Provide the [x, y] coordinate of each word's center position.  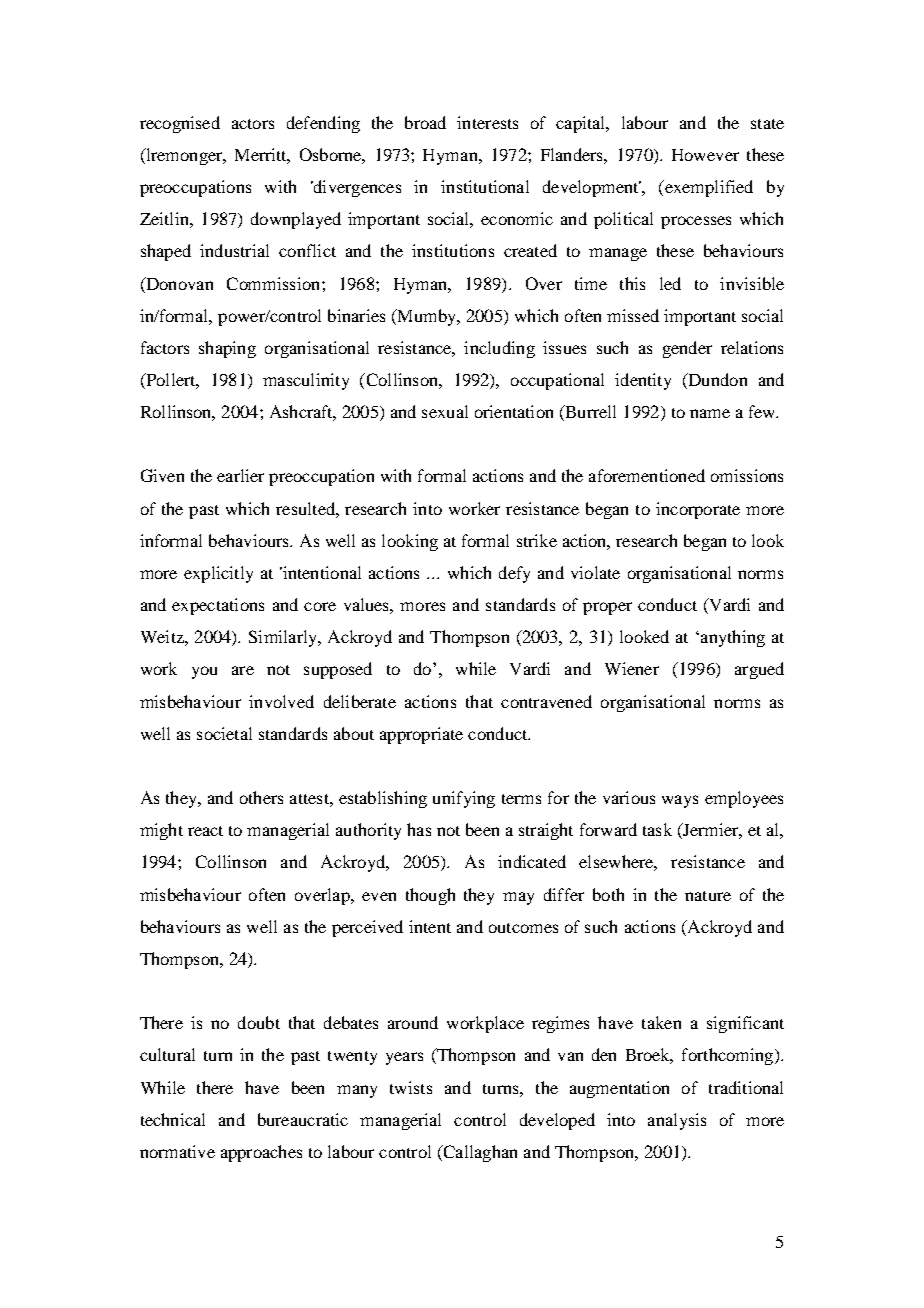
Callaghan [479, 1153]
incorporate [698, 510]
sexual [445, 411]
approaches [261, 1153]
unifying [464, 799]
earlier [240, 475]
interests [487, 122]
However [705, 155]
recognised [180, 124]
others [261, 797]
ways [680, 801]
